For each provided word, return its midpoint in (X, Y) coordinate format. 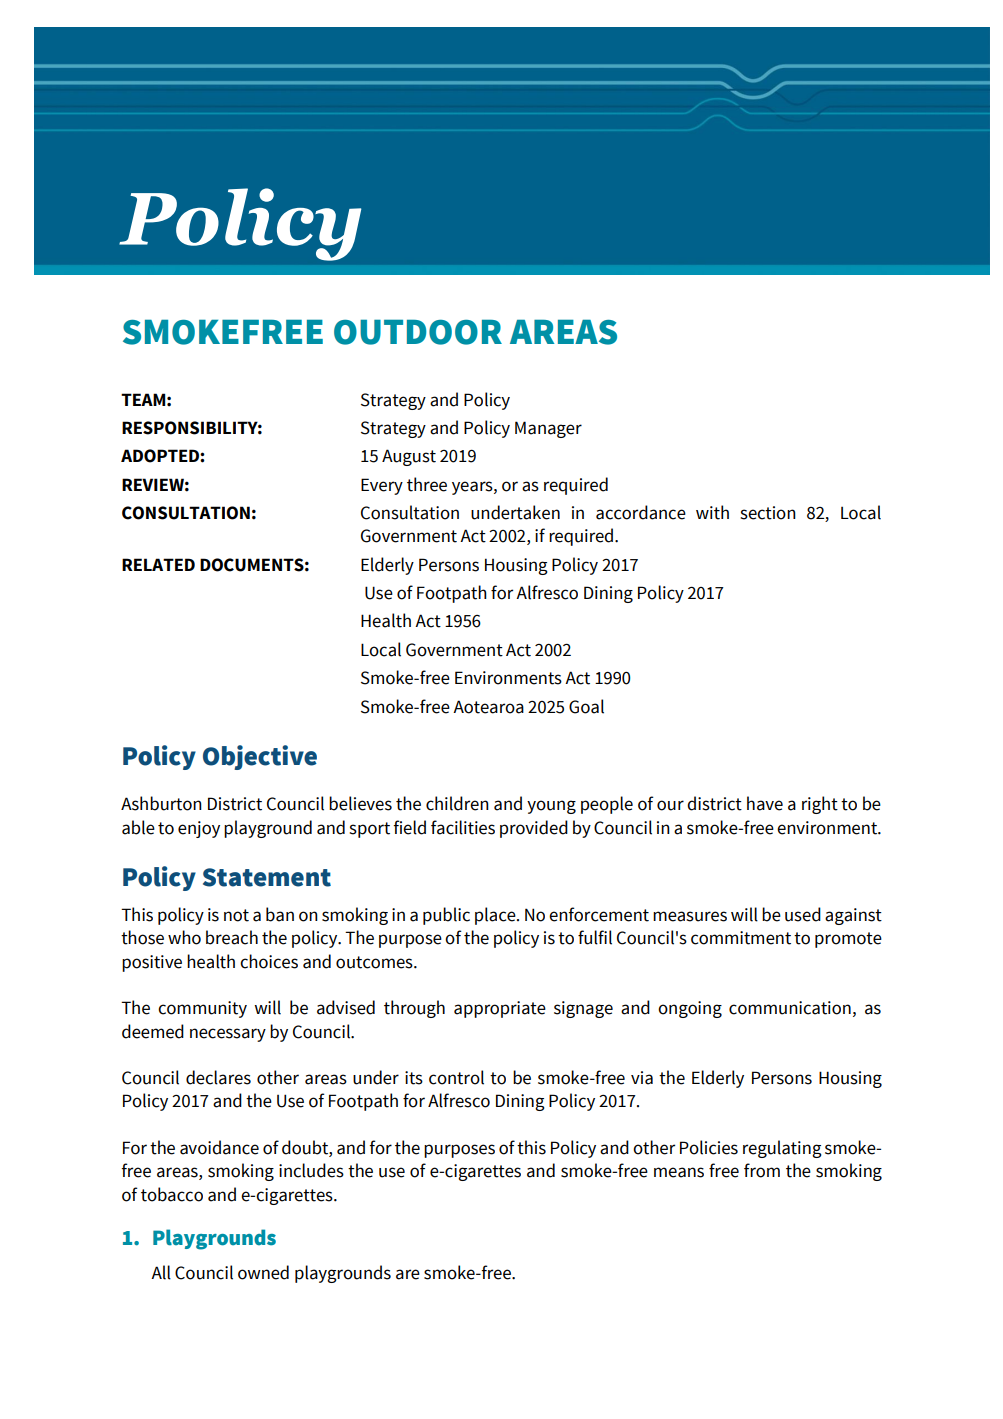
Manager (548, 429)
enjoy (199, 829)
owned (263, 1272)
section (768, 513)
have (765, 803)
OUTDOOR (418, 332)
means (679, 1172)
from (762, 1170)
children (457, 803)
